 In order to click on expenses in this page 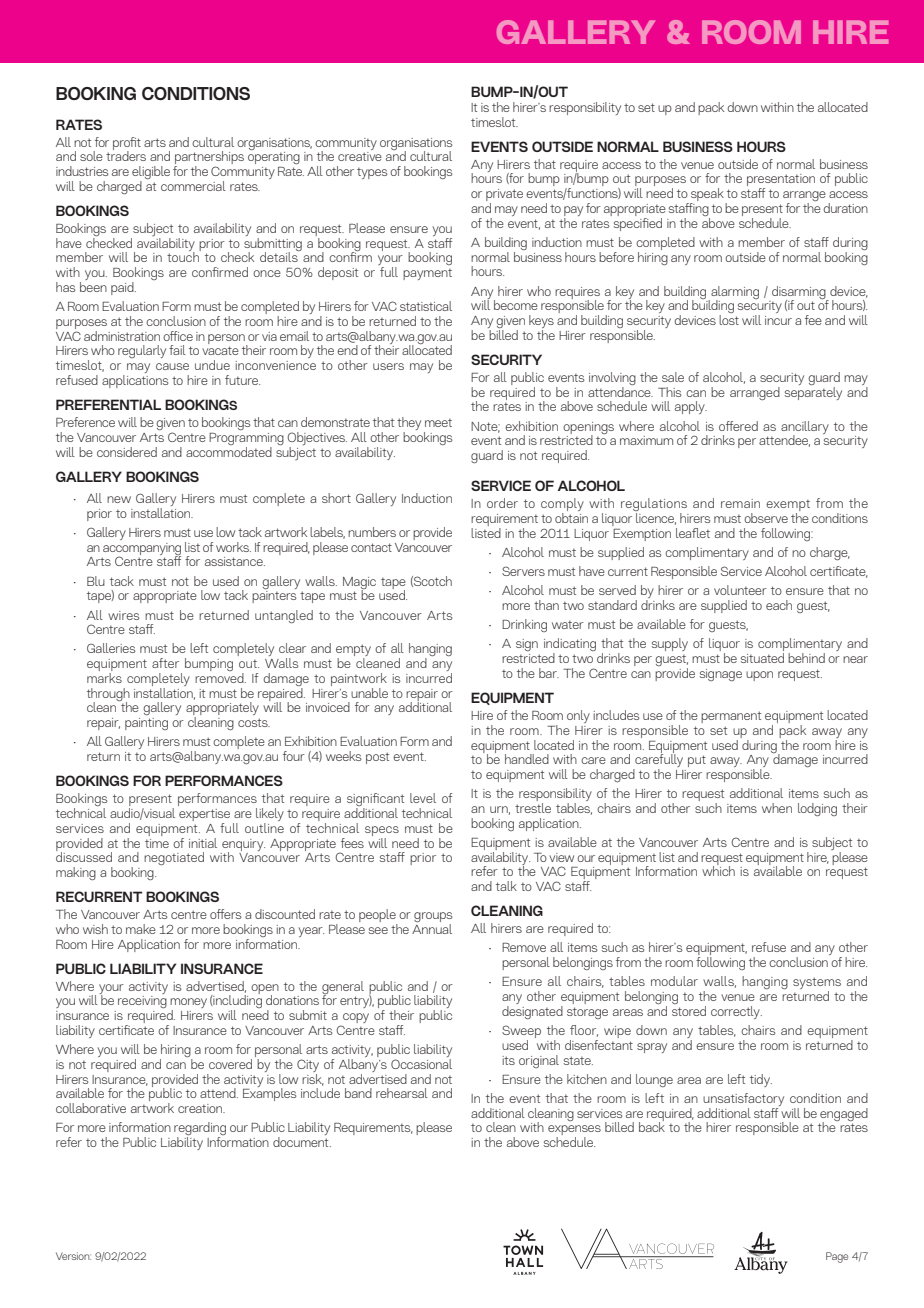, I will do `click(574, 1131)`.
